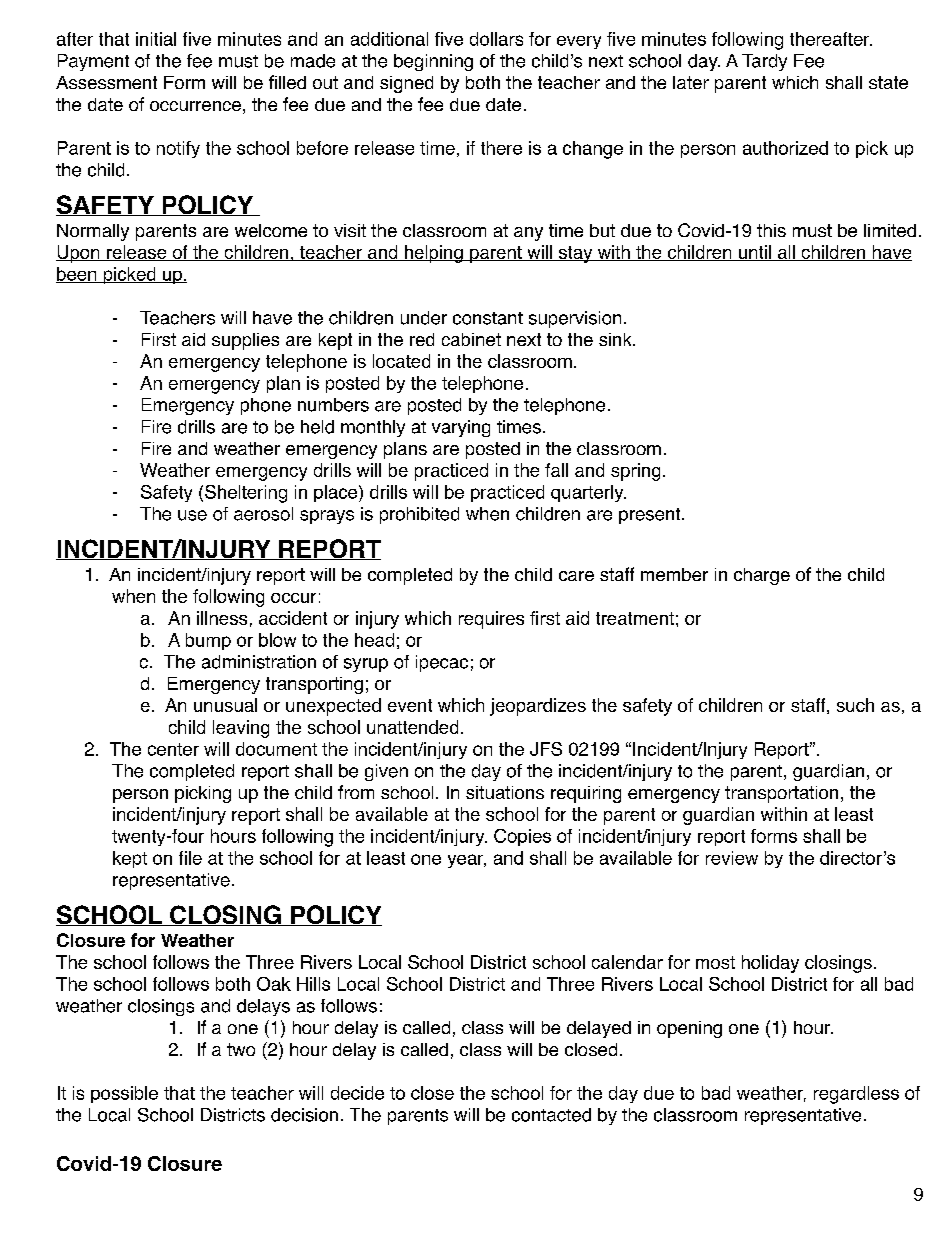 This screenshot has width=952, height=1233. Describe the element at coordinates (764, 62) in the screenshot. I see `Tardy` at that location.
